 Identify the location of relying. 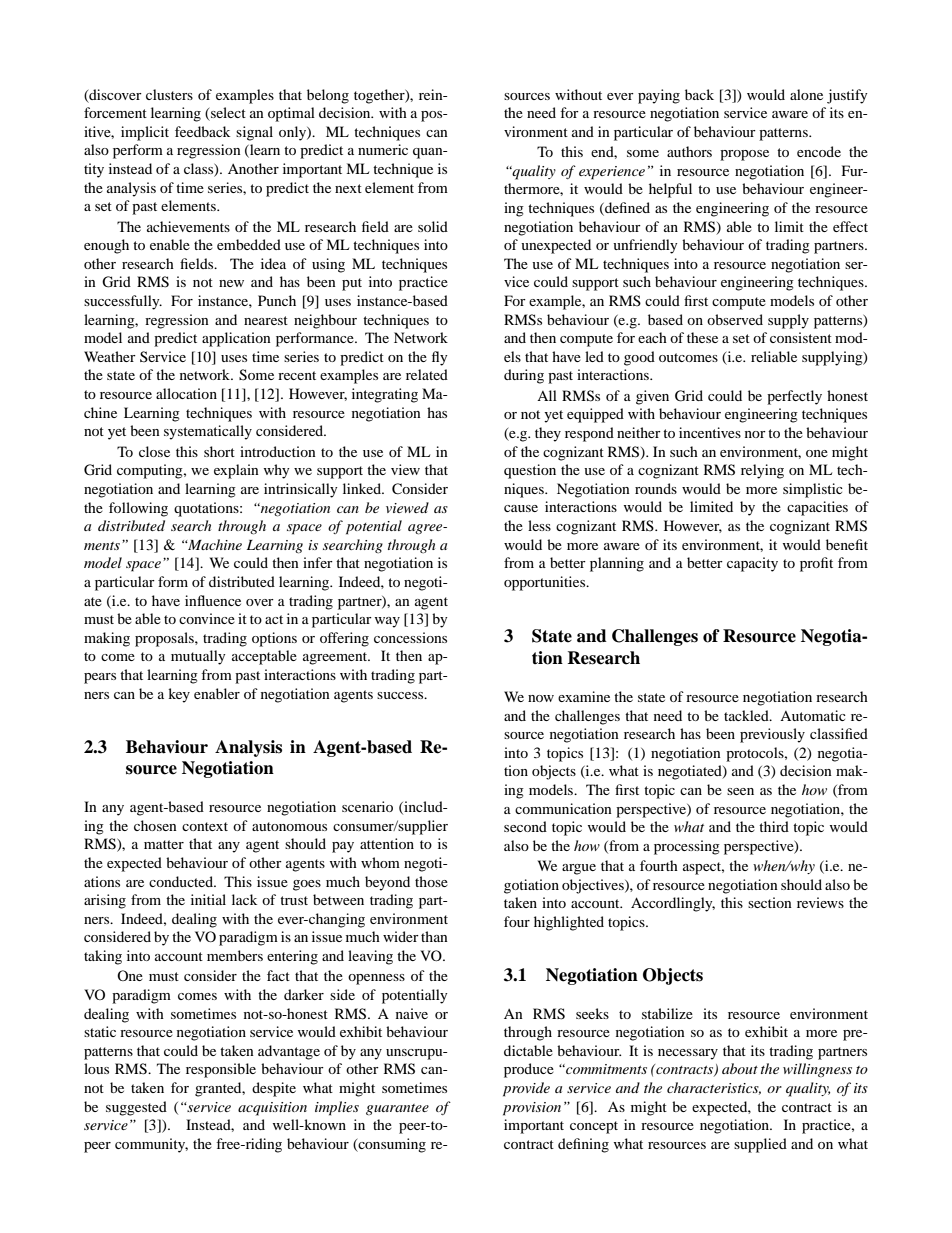
(762, 471).
